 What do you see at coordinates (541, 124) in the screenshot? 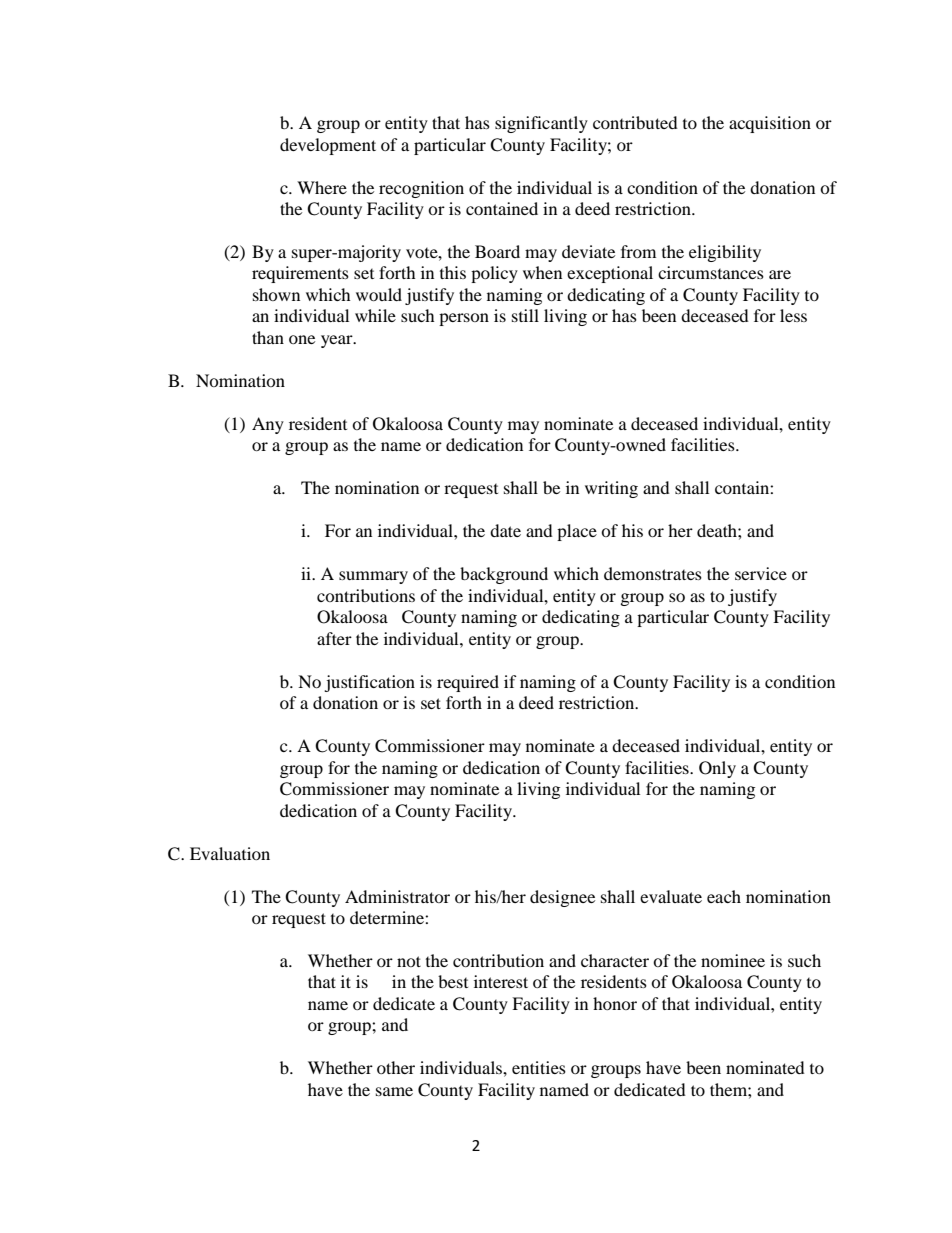
I see `significantly` at bounding box center [541, 124].
